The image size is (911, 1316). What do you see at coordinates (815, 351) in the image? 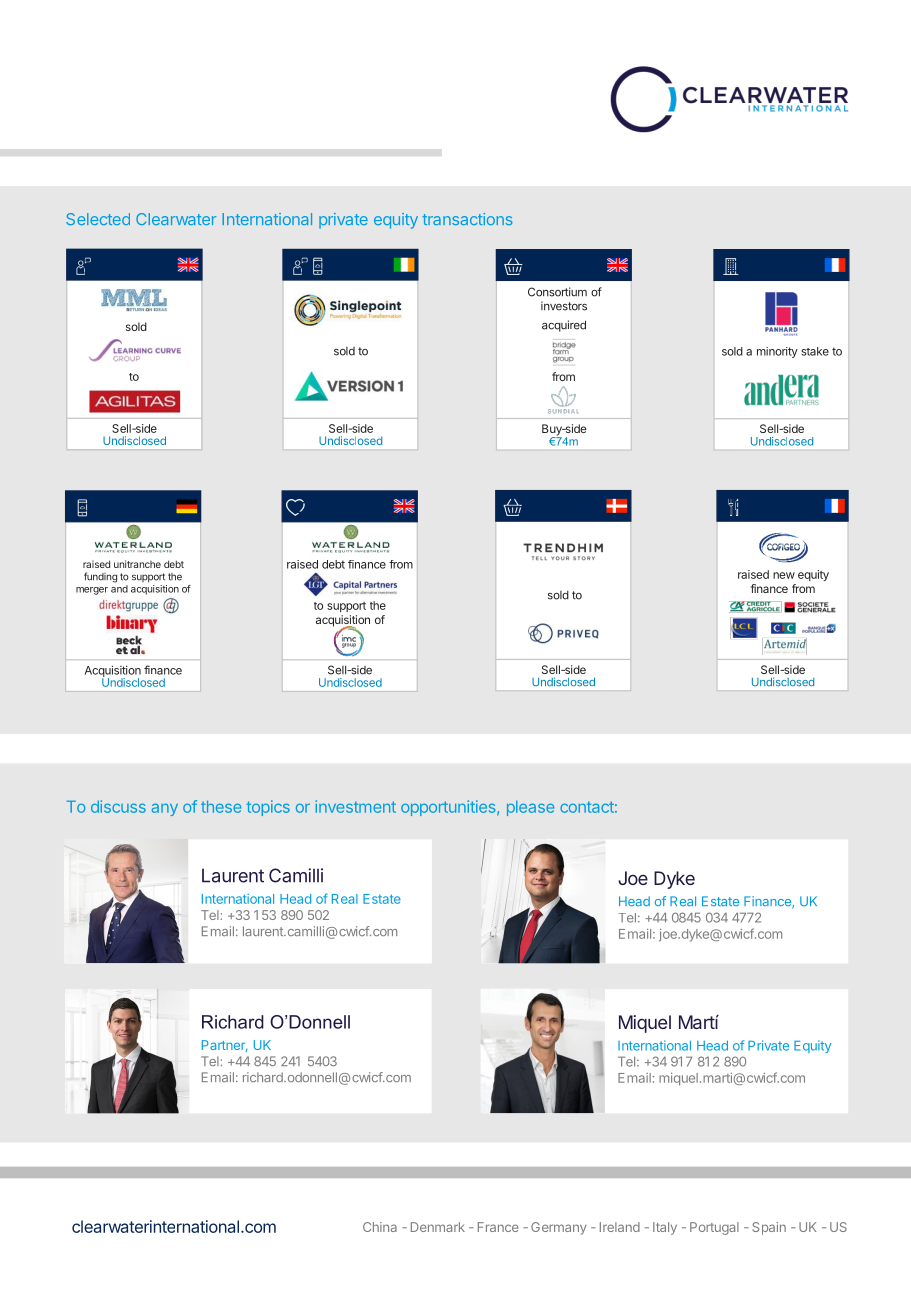
I see `stake` at bounding box center [815, 351].
